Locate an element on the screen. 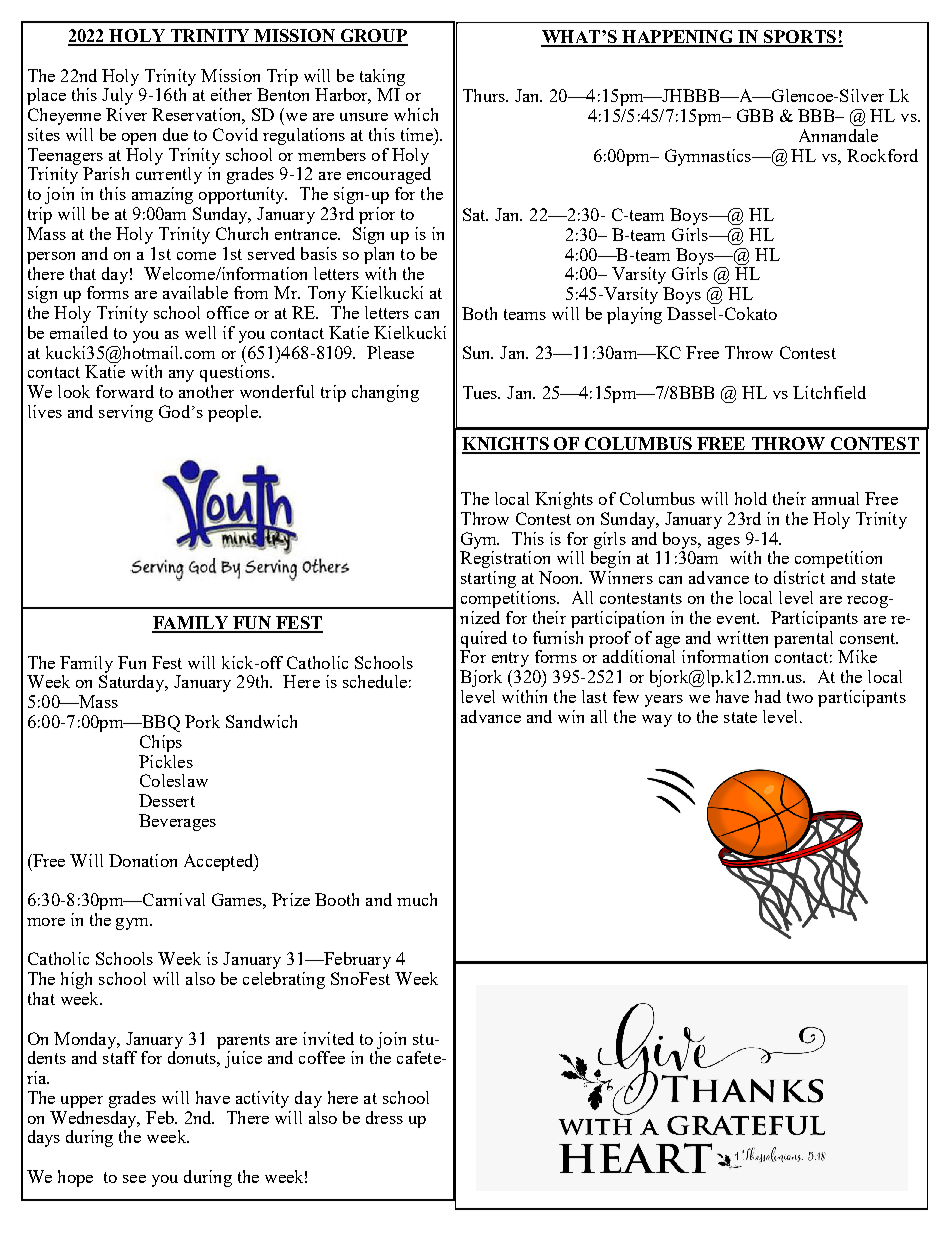 The height and width of the screenshot is (1233, 952). Coleslaw is located at coordinates (174, 780).
